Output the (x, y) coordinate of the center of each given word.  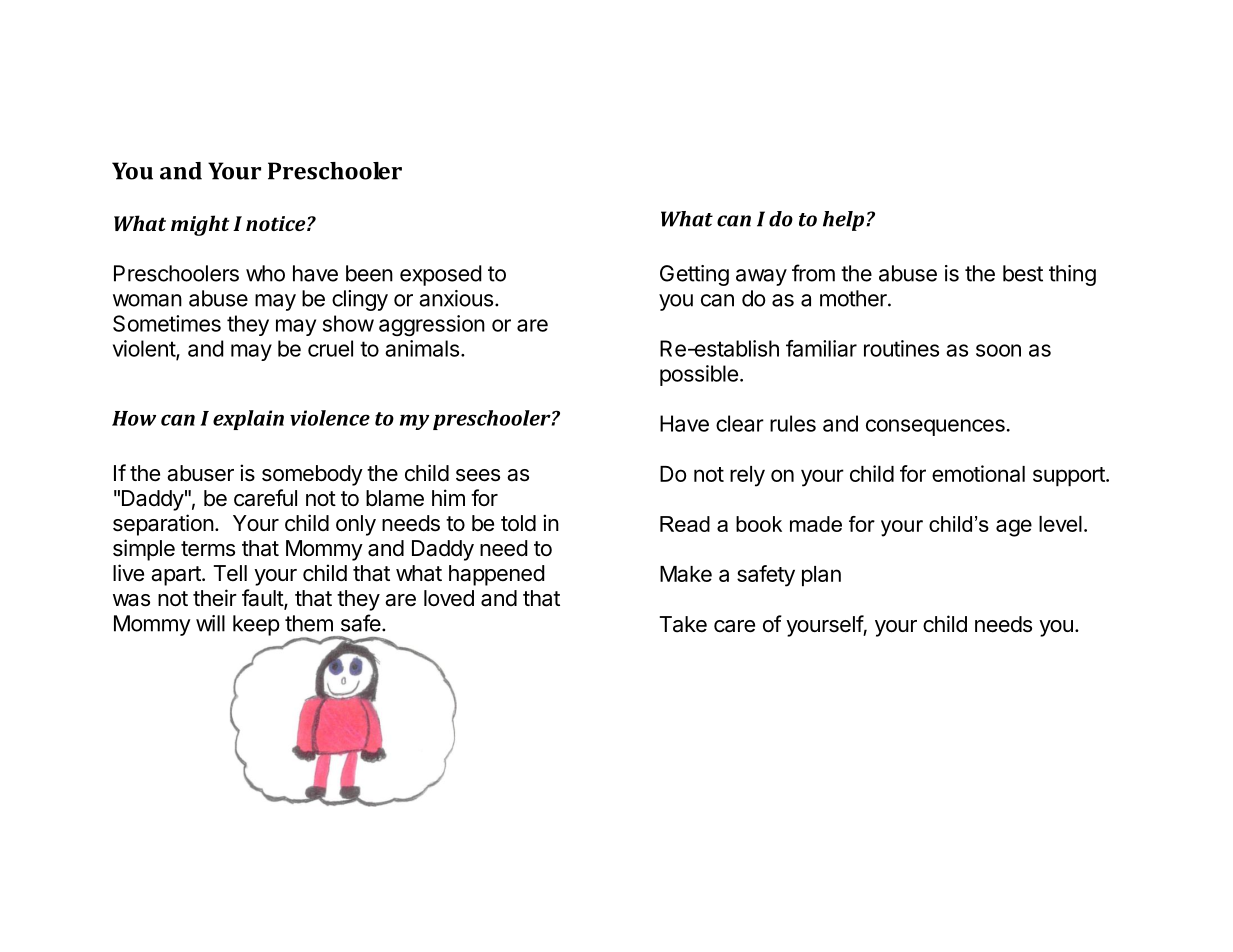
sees (478, 475)
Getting (694, 275)
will (210, 623)
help (845, 221)
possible (699, 375)
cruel (330, 348)
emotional (978, 473)
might (200, 225)
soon (998, 350)
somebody (312, 475)
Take (683, 624)
